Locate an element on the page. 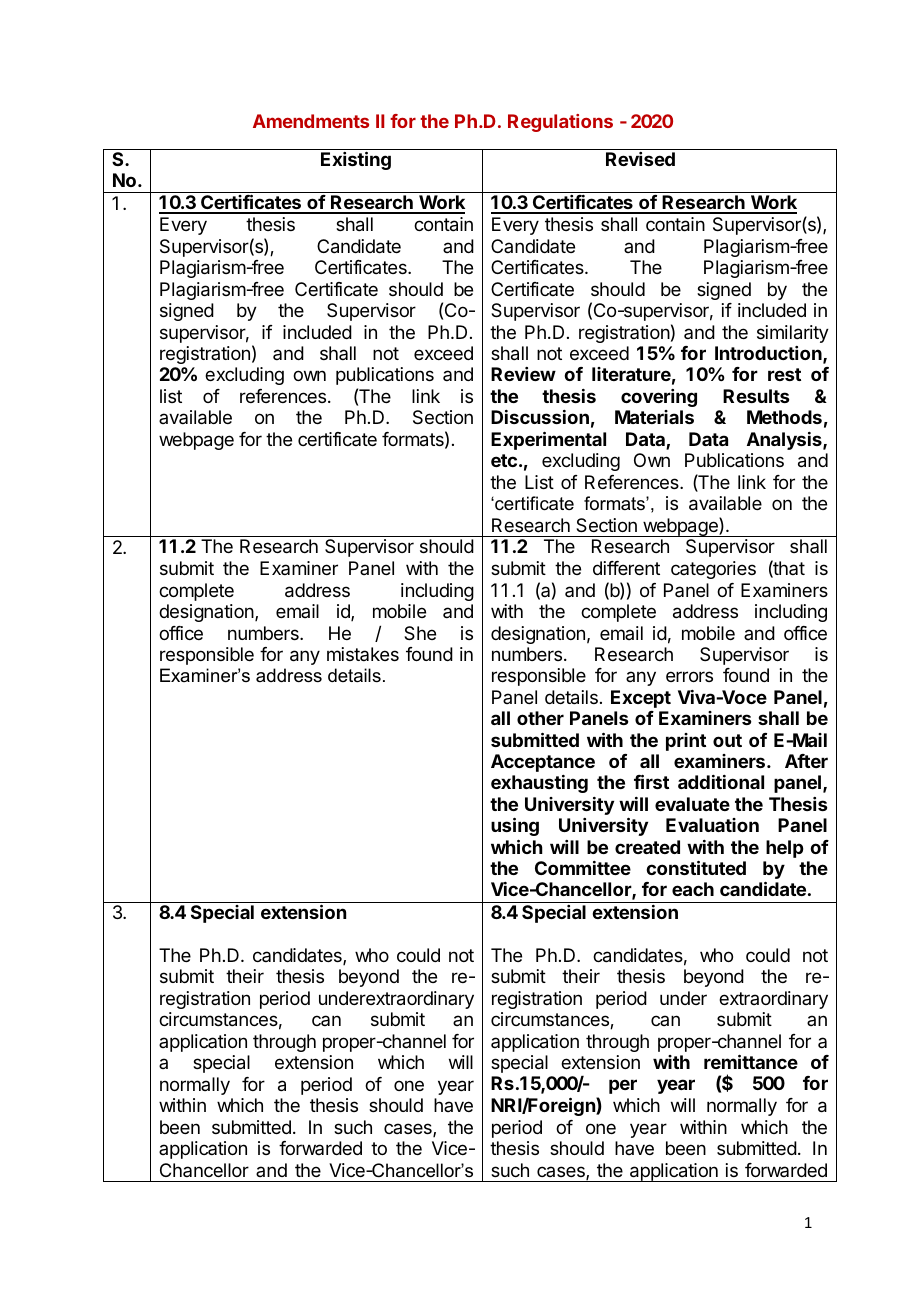 The width and height of the image is (924, 1308). different is located at coordinates (626, 568).
